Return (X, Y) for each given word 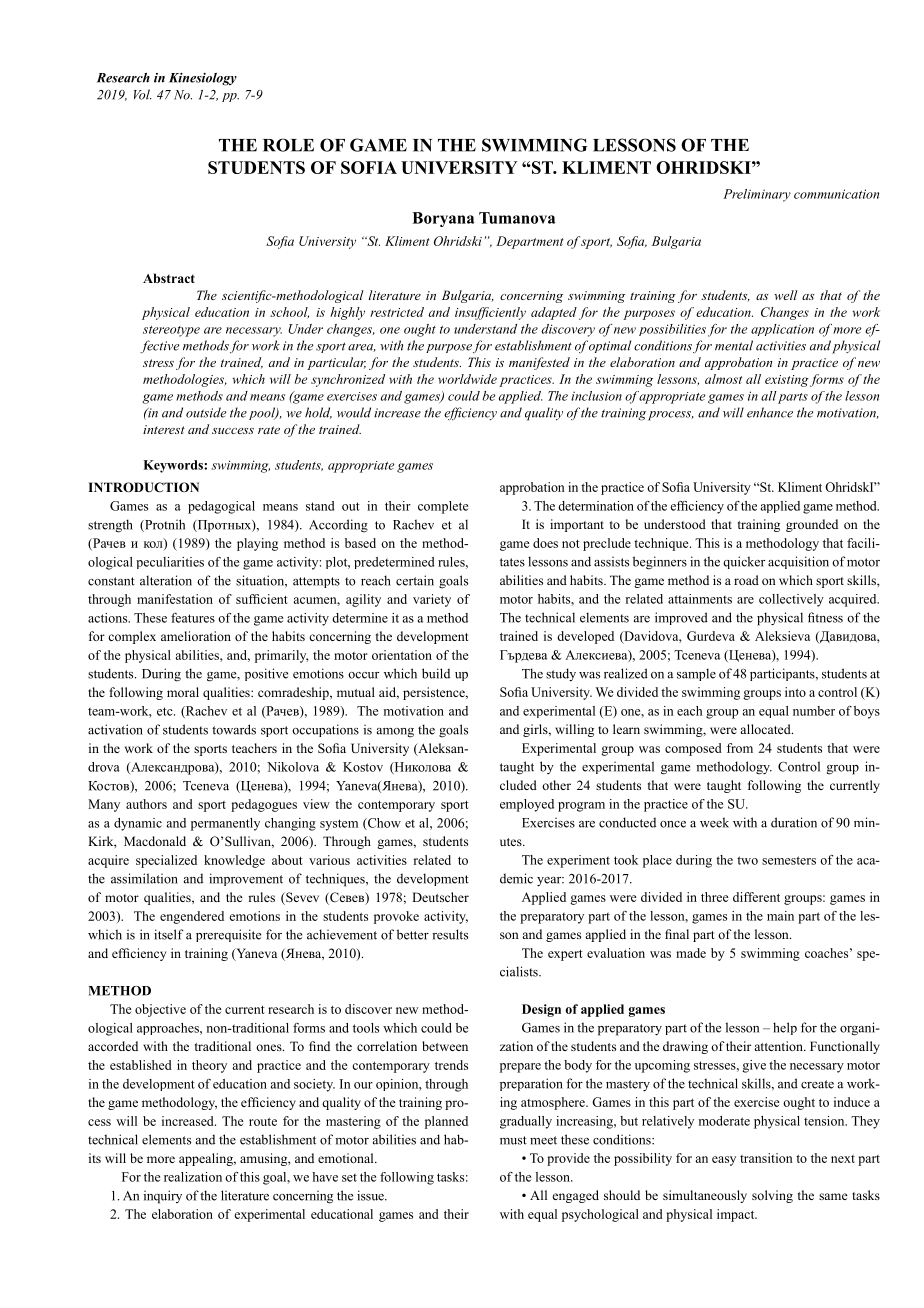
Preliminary (757, 195)
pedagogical (221, 507)
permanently (225, 824)
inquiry (163, 1197)
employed (527, 805)
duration (794, 822)
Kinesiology (203, 79)
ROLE (288, 145)
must (513, 1140)
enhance (770, 412)
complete (443, 507)
